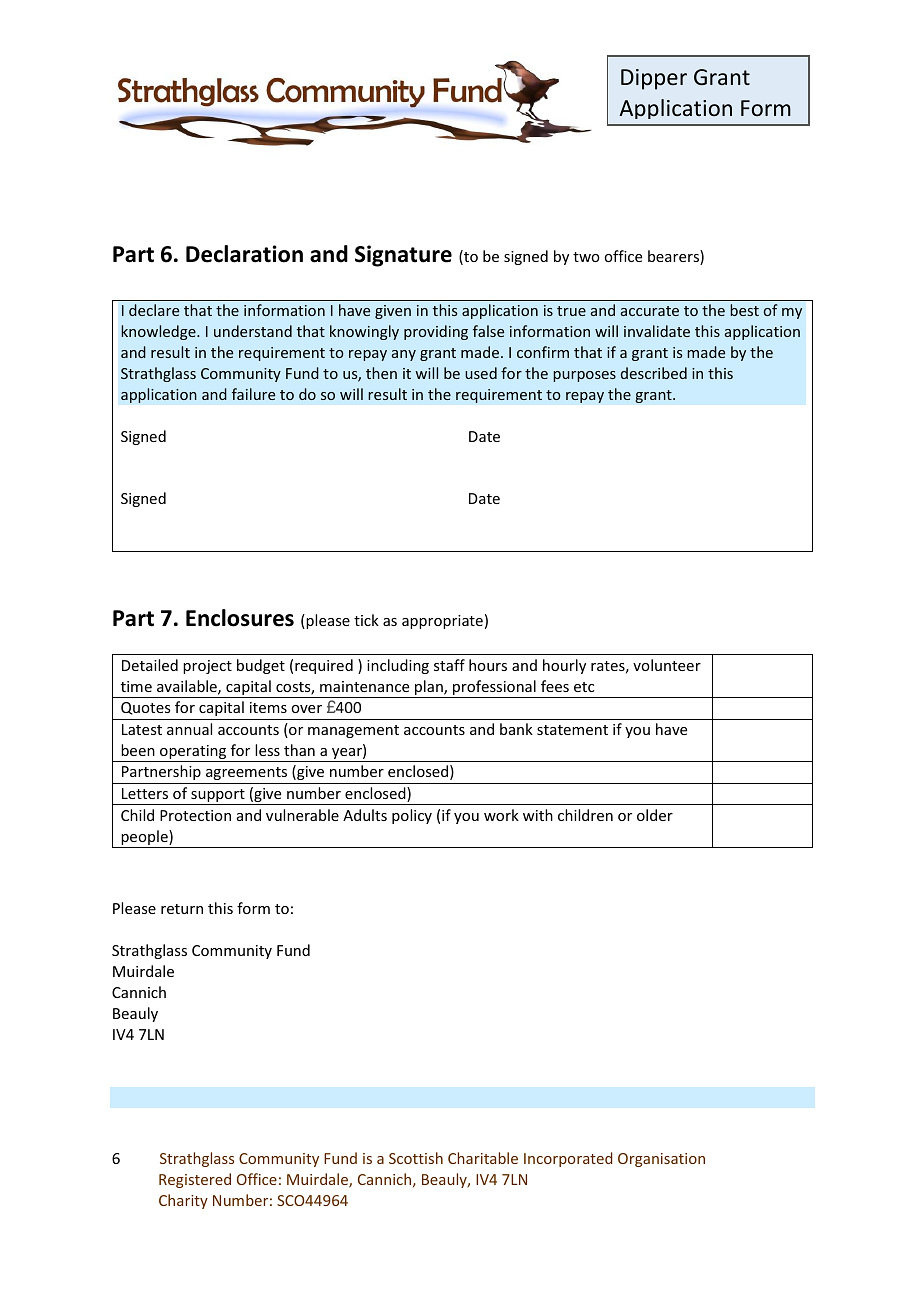 This screenshot has width=924, height=1308. I want to click on used, so click(481, 373).
